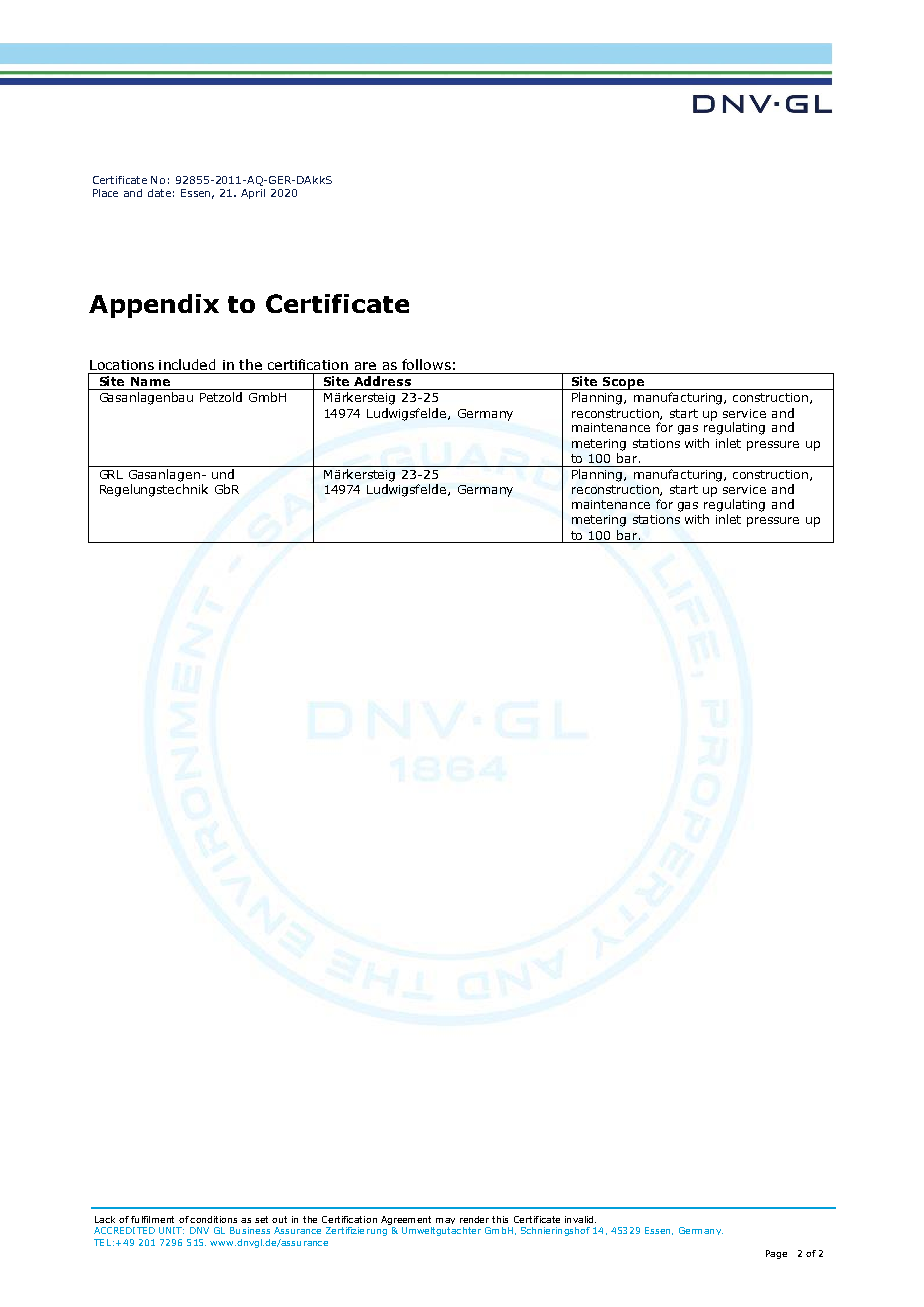 This image has height=1307, width=924. I want to click on invalid, so click(580, 1219).
